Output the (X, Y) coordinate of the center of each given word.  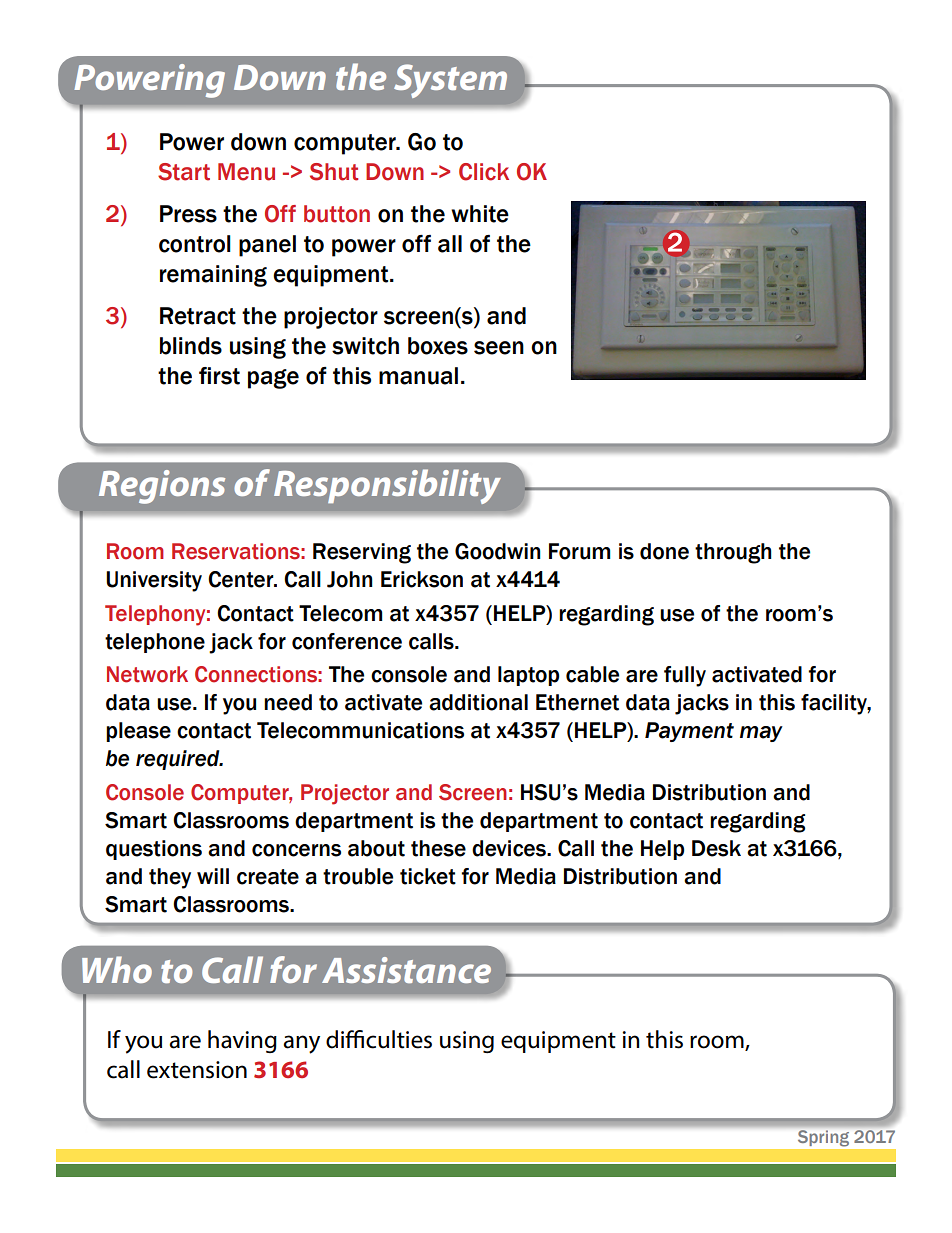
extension (197, 1070)
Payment (689, 732)
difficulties (379, 1039)
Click (484, 172)
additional (478, 702)
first (219, 376)
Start (184, 172)
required (179, 760)
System (450, 81)
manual (418, 376)
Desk (716, 848)
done (664, 551)
